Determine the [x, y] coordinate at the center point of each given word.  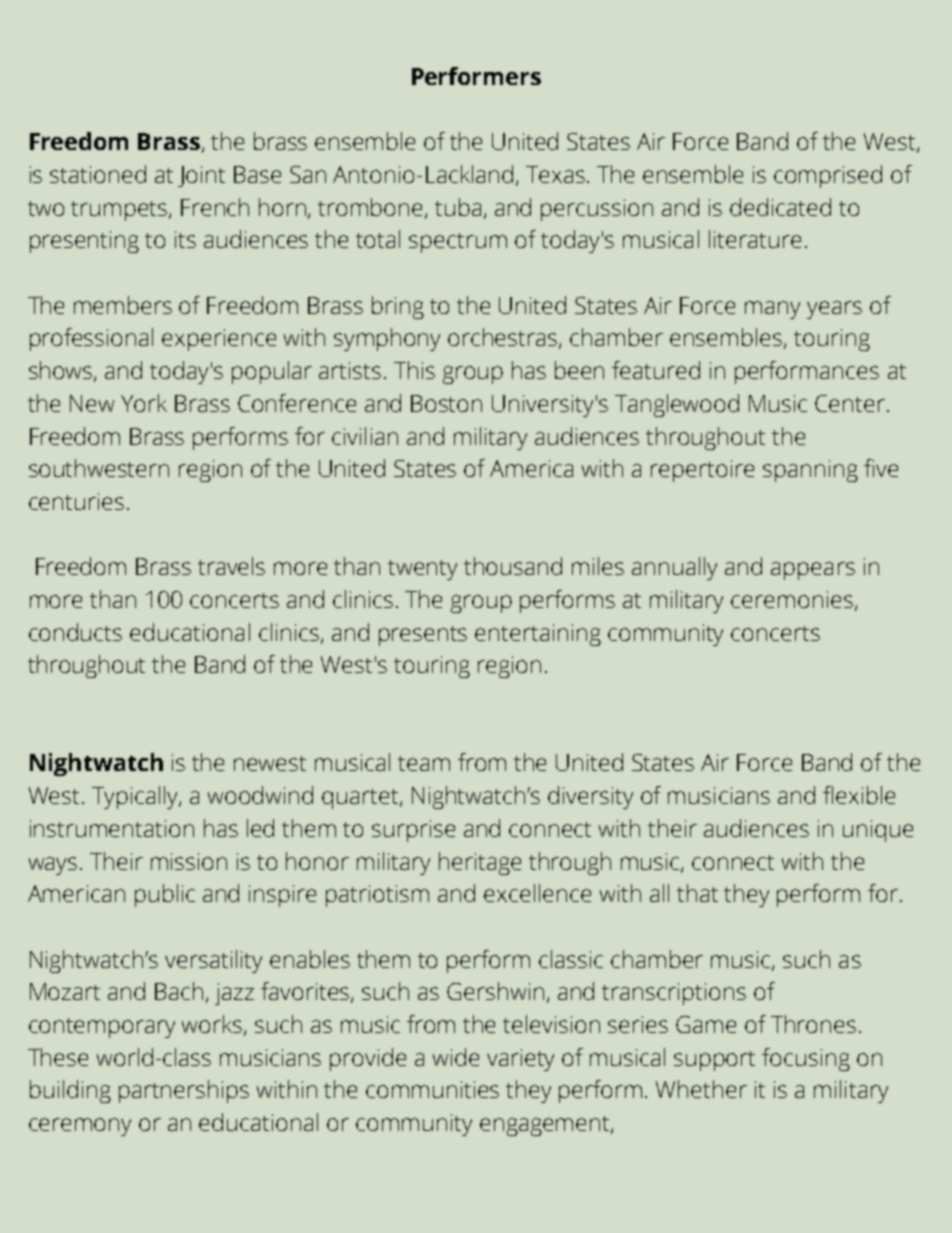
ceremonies [792, 599]
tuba [458, 207]
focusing [806, 1059]
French [215, 207]
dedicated [780, 207]
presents [423, 636]
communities [432, 1089]
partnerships [184, 1091]
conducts [75, 632]
